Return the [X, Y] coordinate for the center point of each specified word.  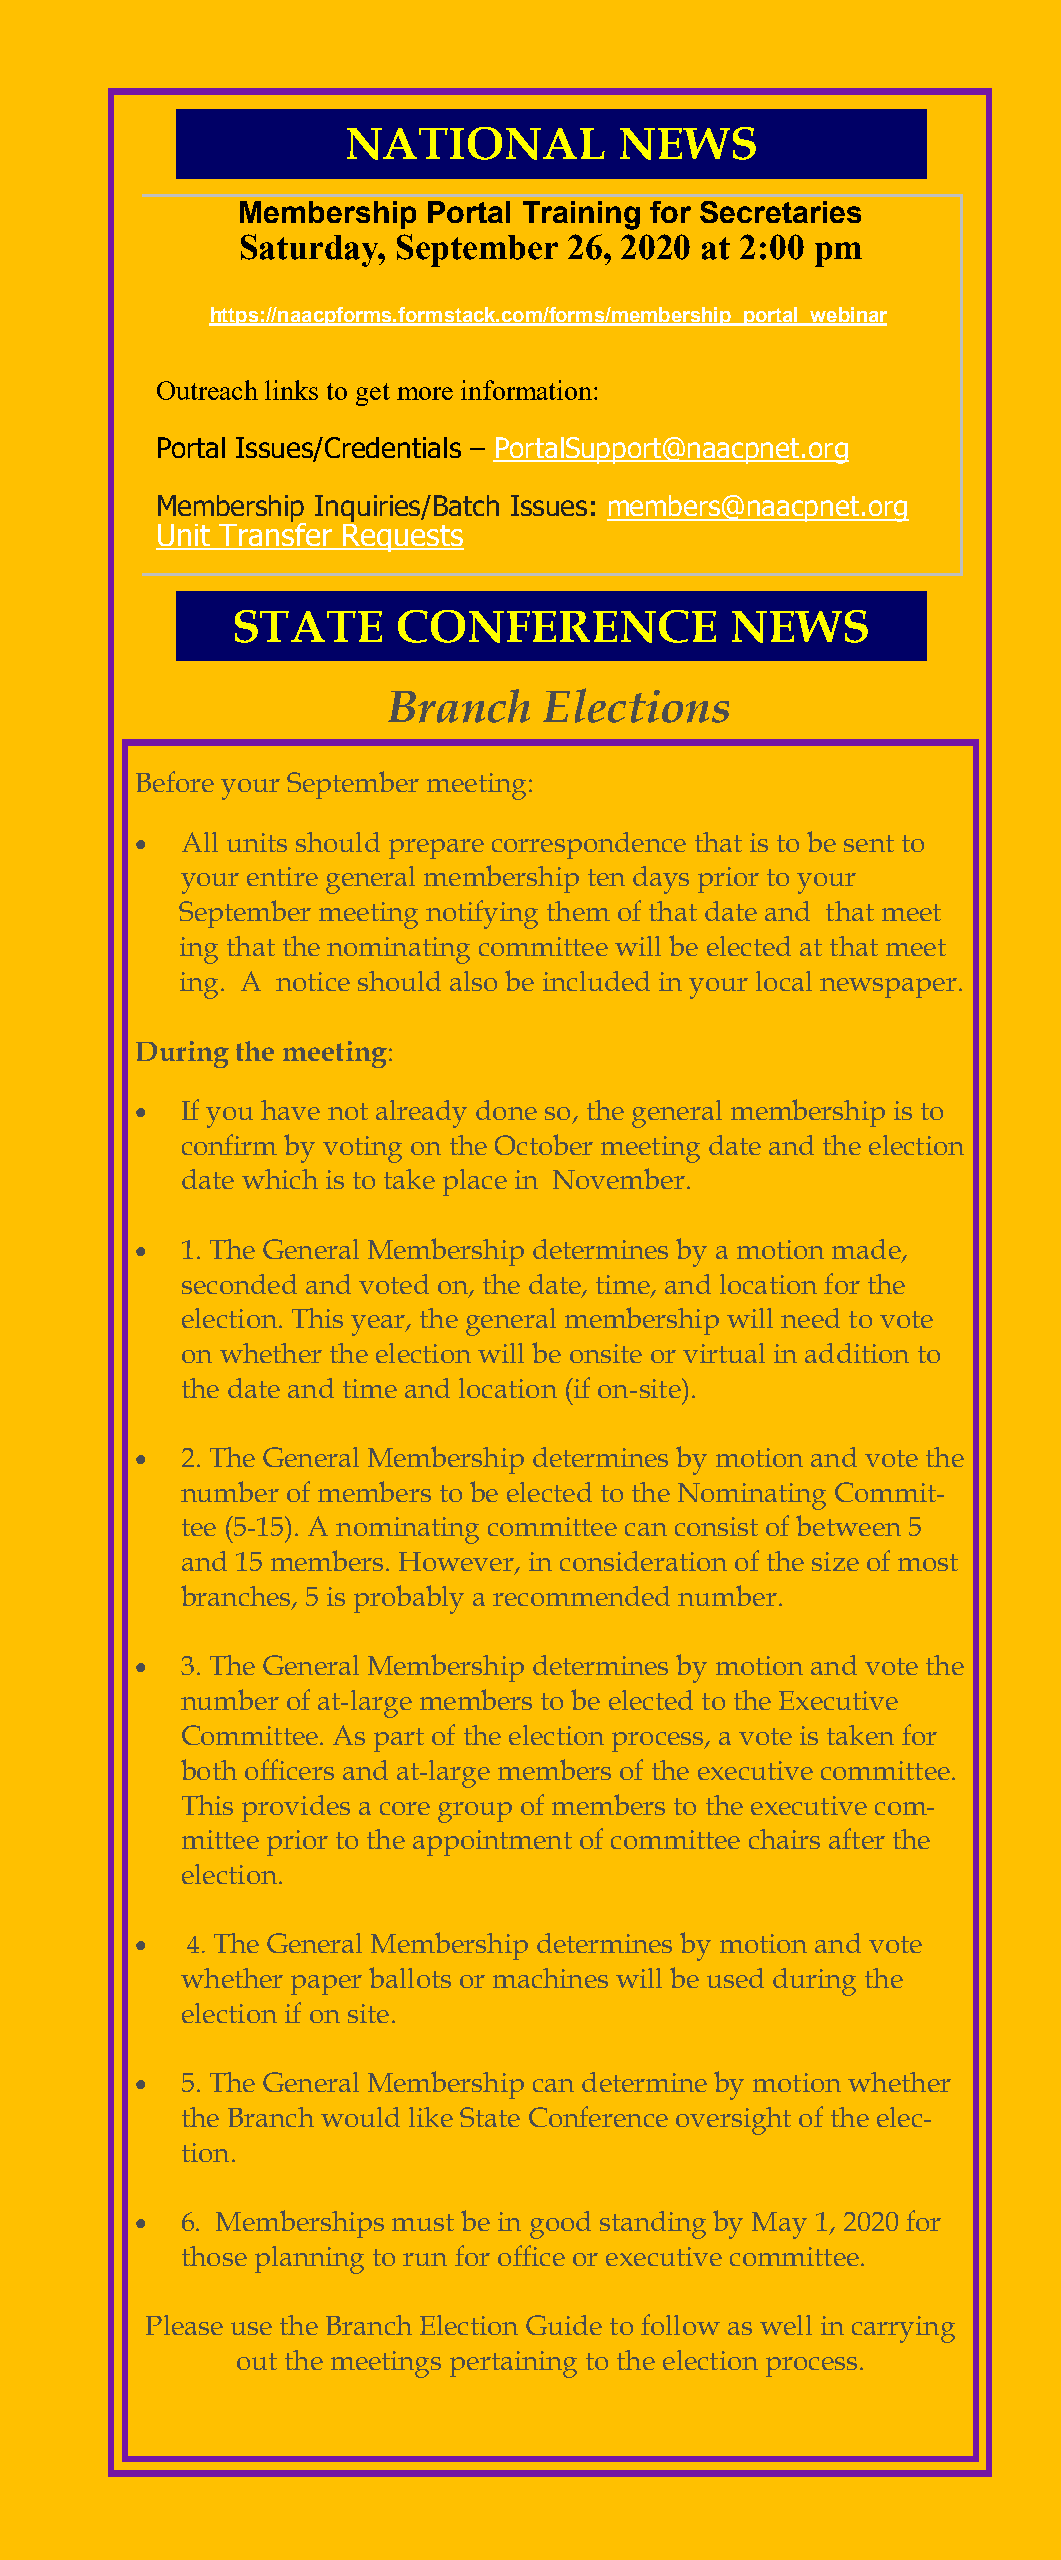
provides [296, 1808]
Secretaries [780, 212]
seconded [239, 1284]
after [857, 1838]
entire [282, 876]
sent [869, 843]
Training [581, 215]
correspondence [589, 845]
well [786, 2325]
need [810, 1318]
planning [309, 2260]
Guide [564, 2325]
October [544, 1144]
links [291, 390]
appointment [492, 1843]
